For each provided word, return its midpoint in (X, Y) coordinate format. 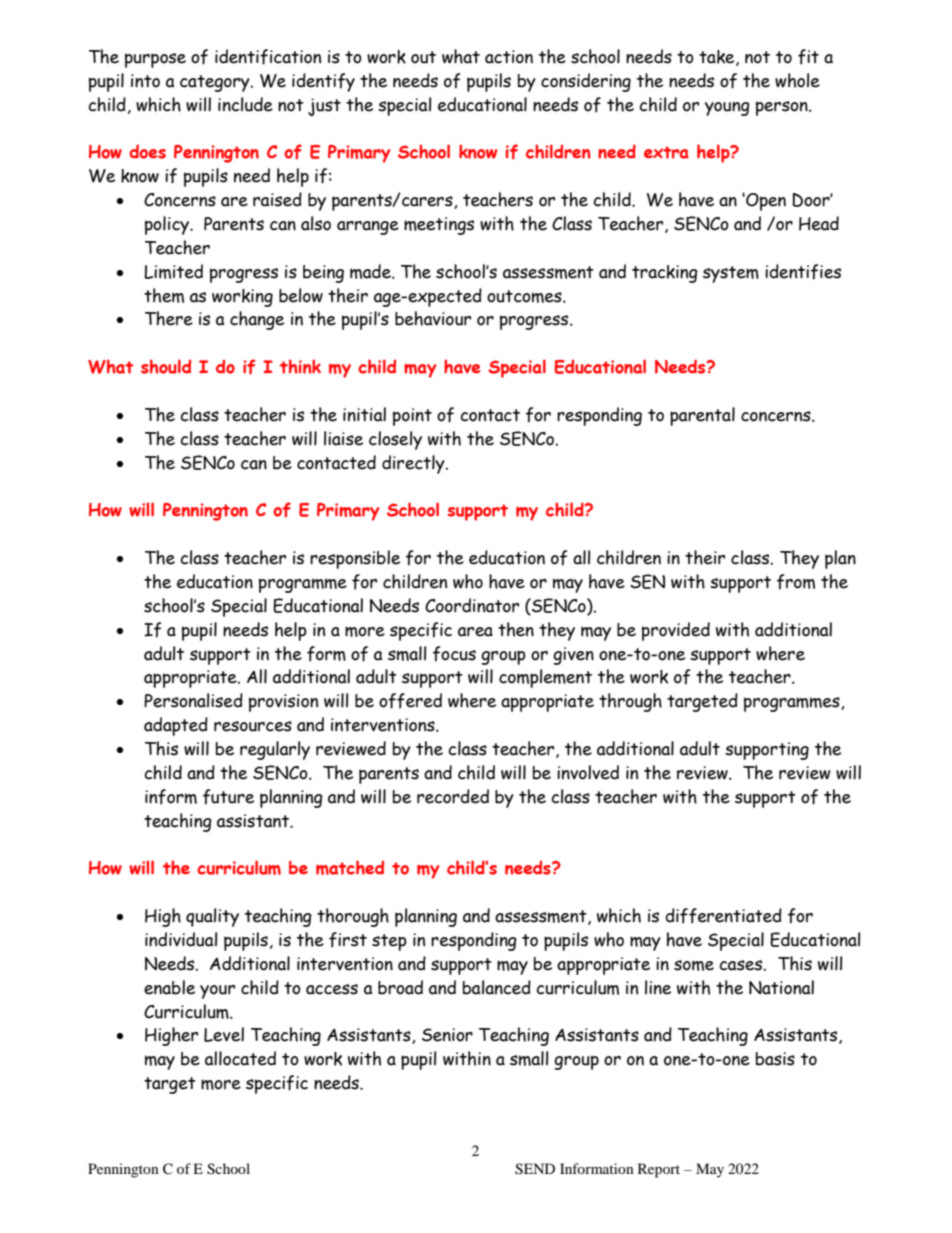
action (509, 57)
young (727, 109)
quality (212, 917)
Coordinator (472, 605)
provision (283, 703)
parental (702, 416)
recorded (453, 796)
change (257, 320)
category (216, 83)
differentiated (723, 916)
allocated (240, 1058)
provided (676, 631)
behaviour (433, 318)
